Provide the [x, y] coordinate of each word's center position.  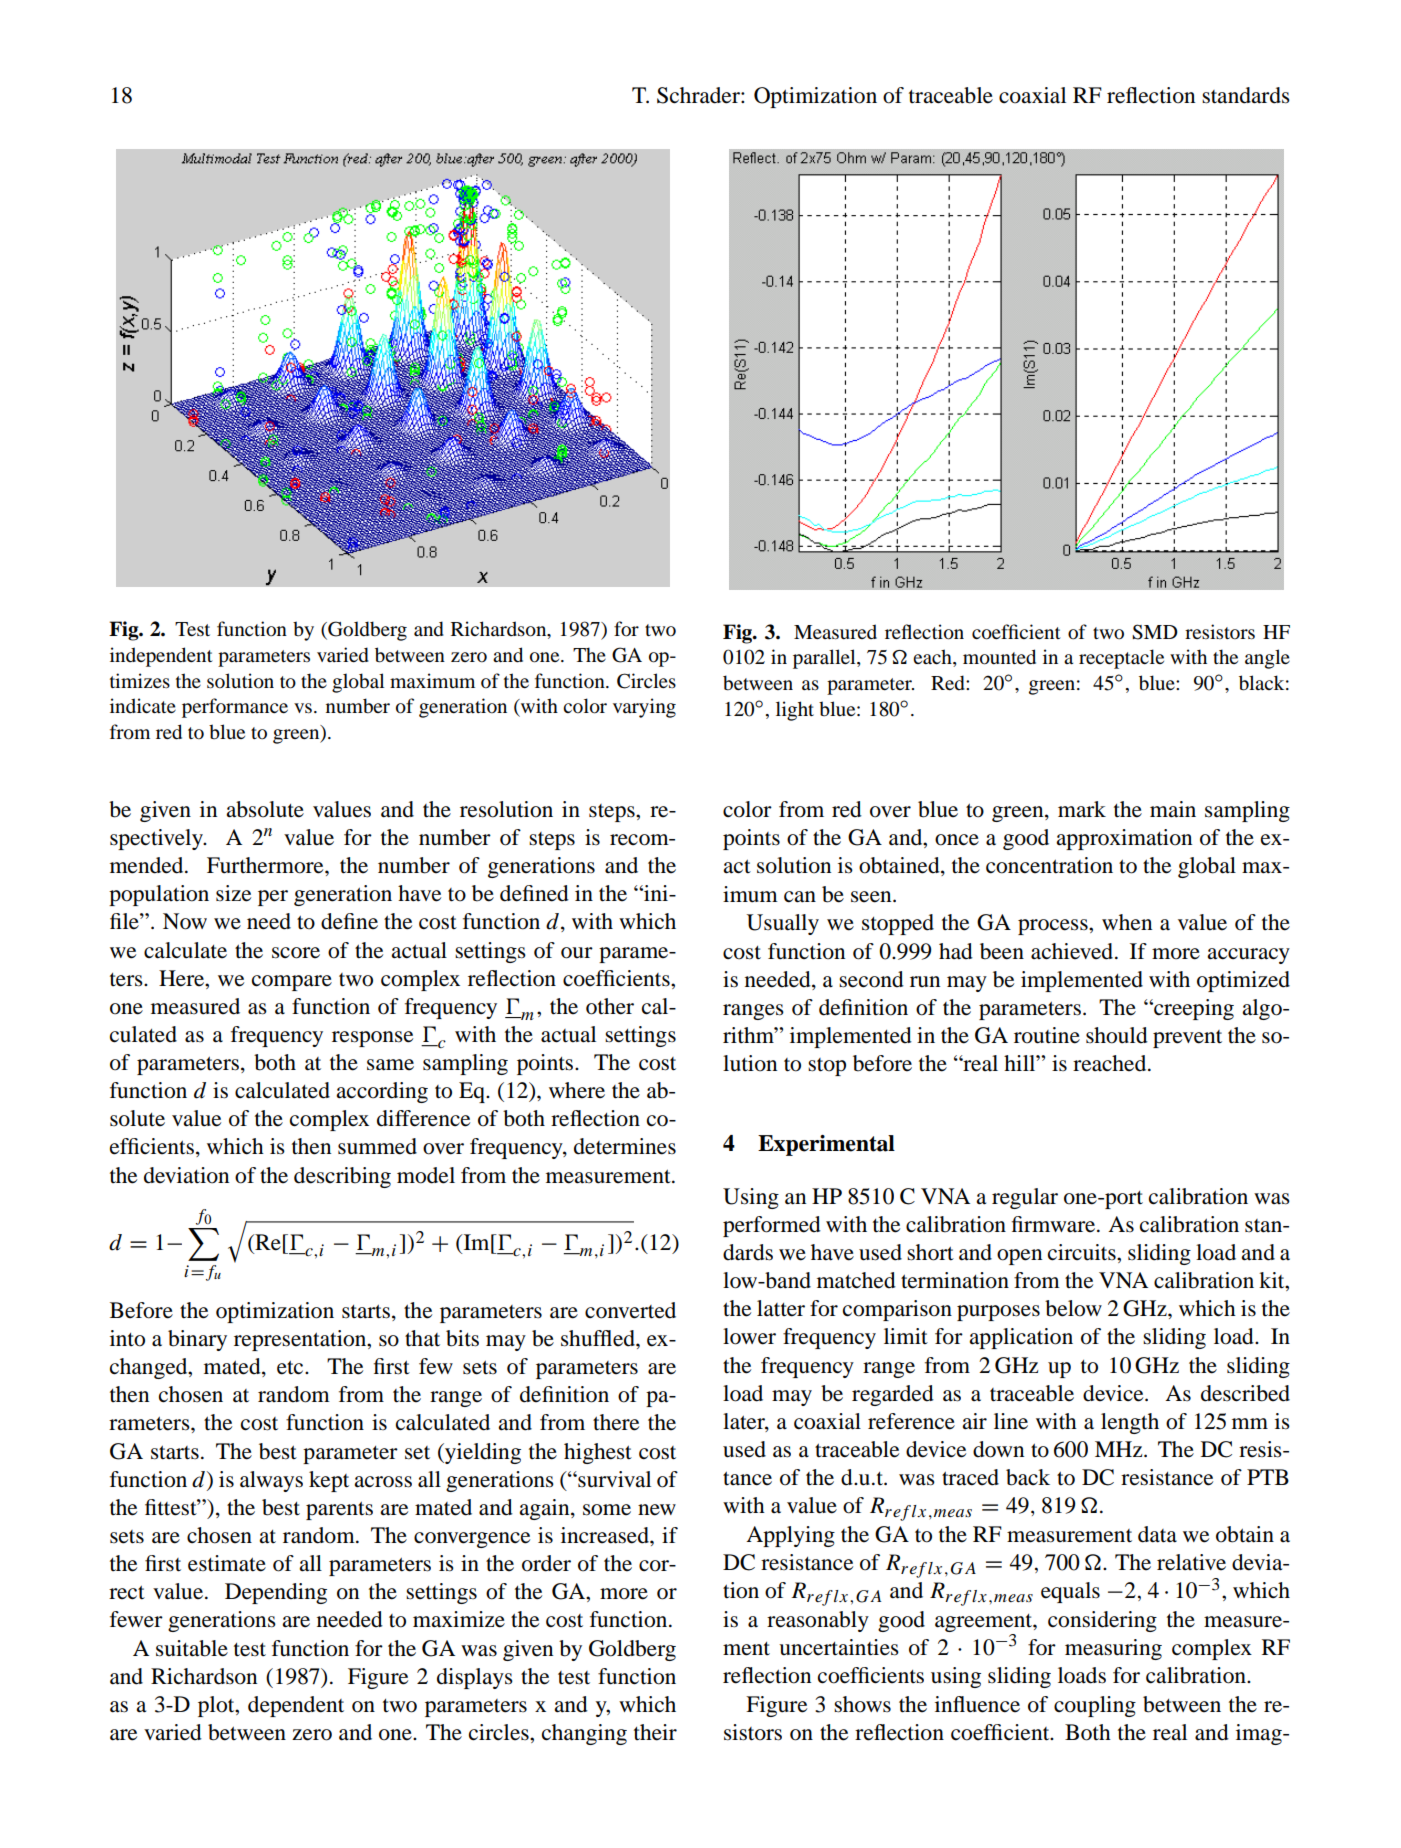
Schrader [699, 95]
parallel [825, 659]
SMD [1155, 632]
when [1127, 922]
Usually [783, 924]
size [233, 893]
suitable [192, 1648]
